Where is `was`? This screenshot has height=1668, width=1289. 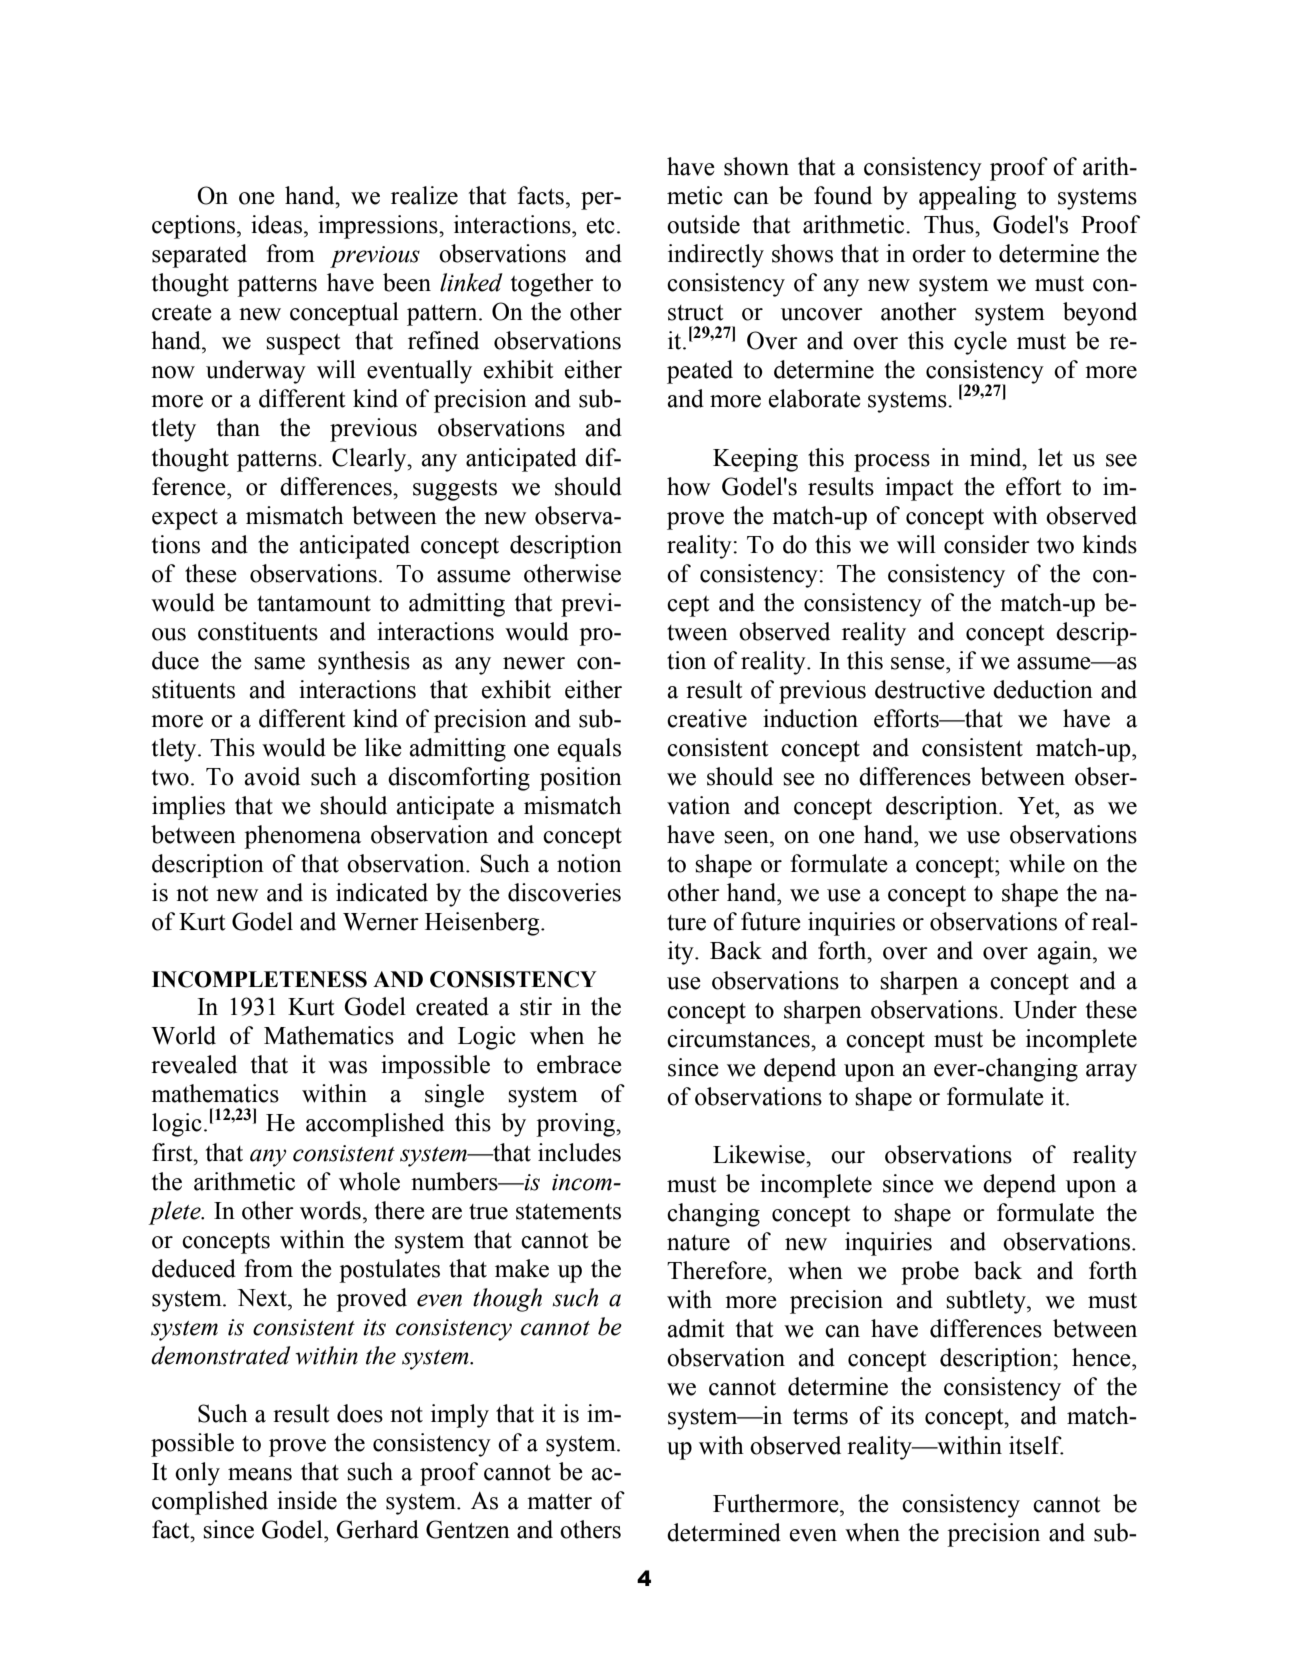
was is located at coordinates (347, 1067).
